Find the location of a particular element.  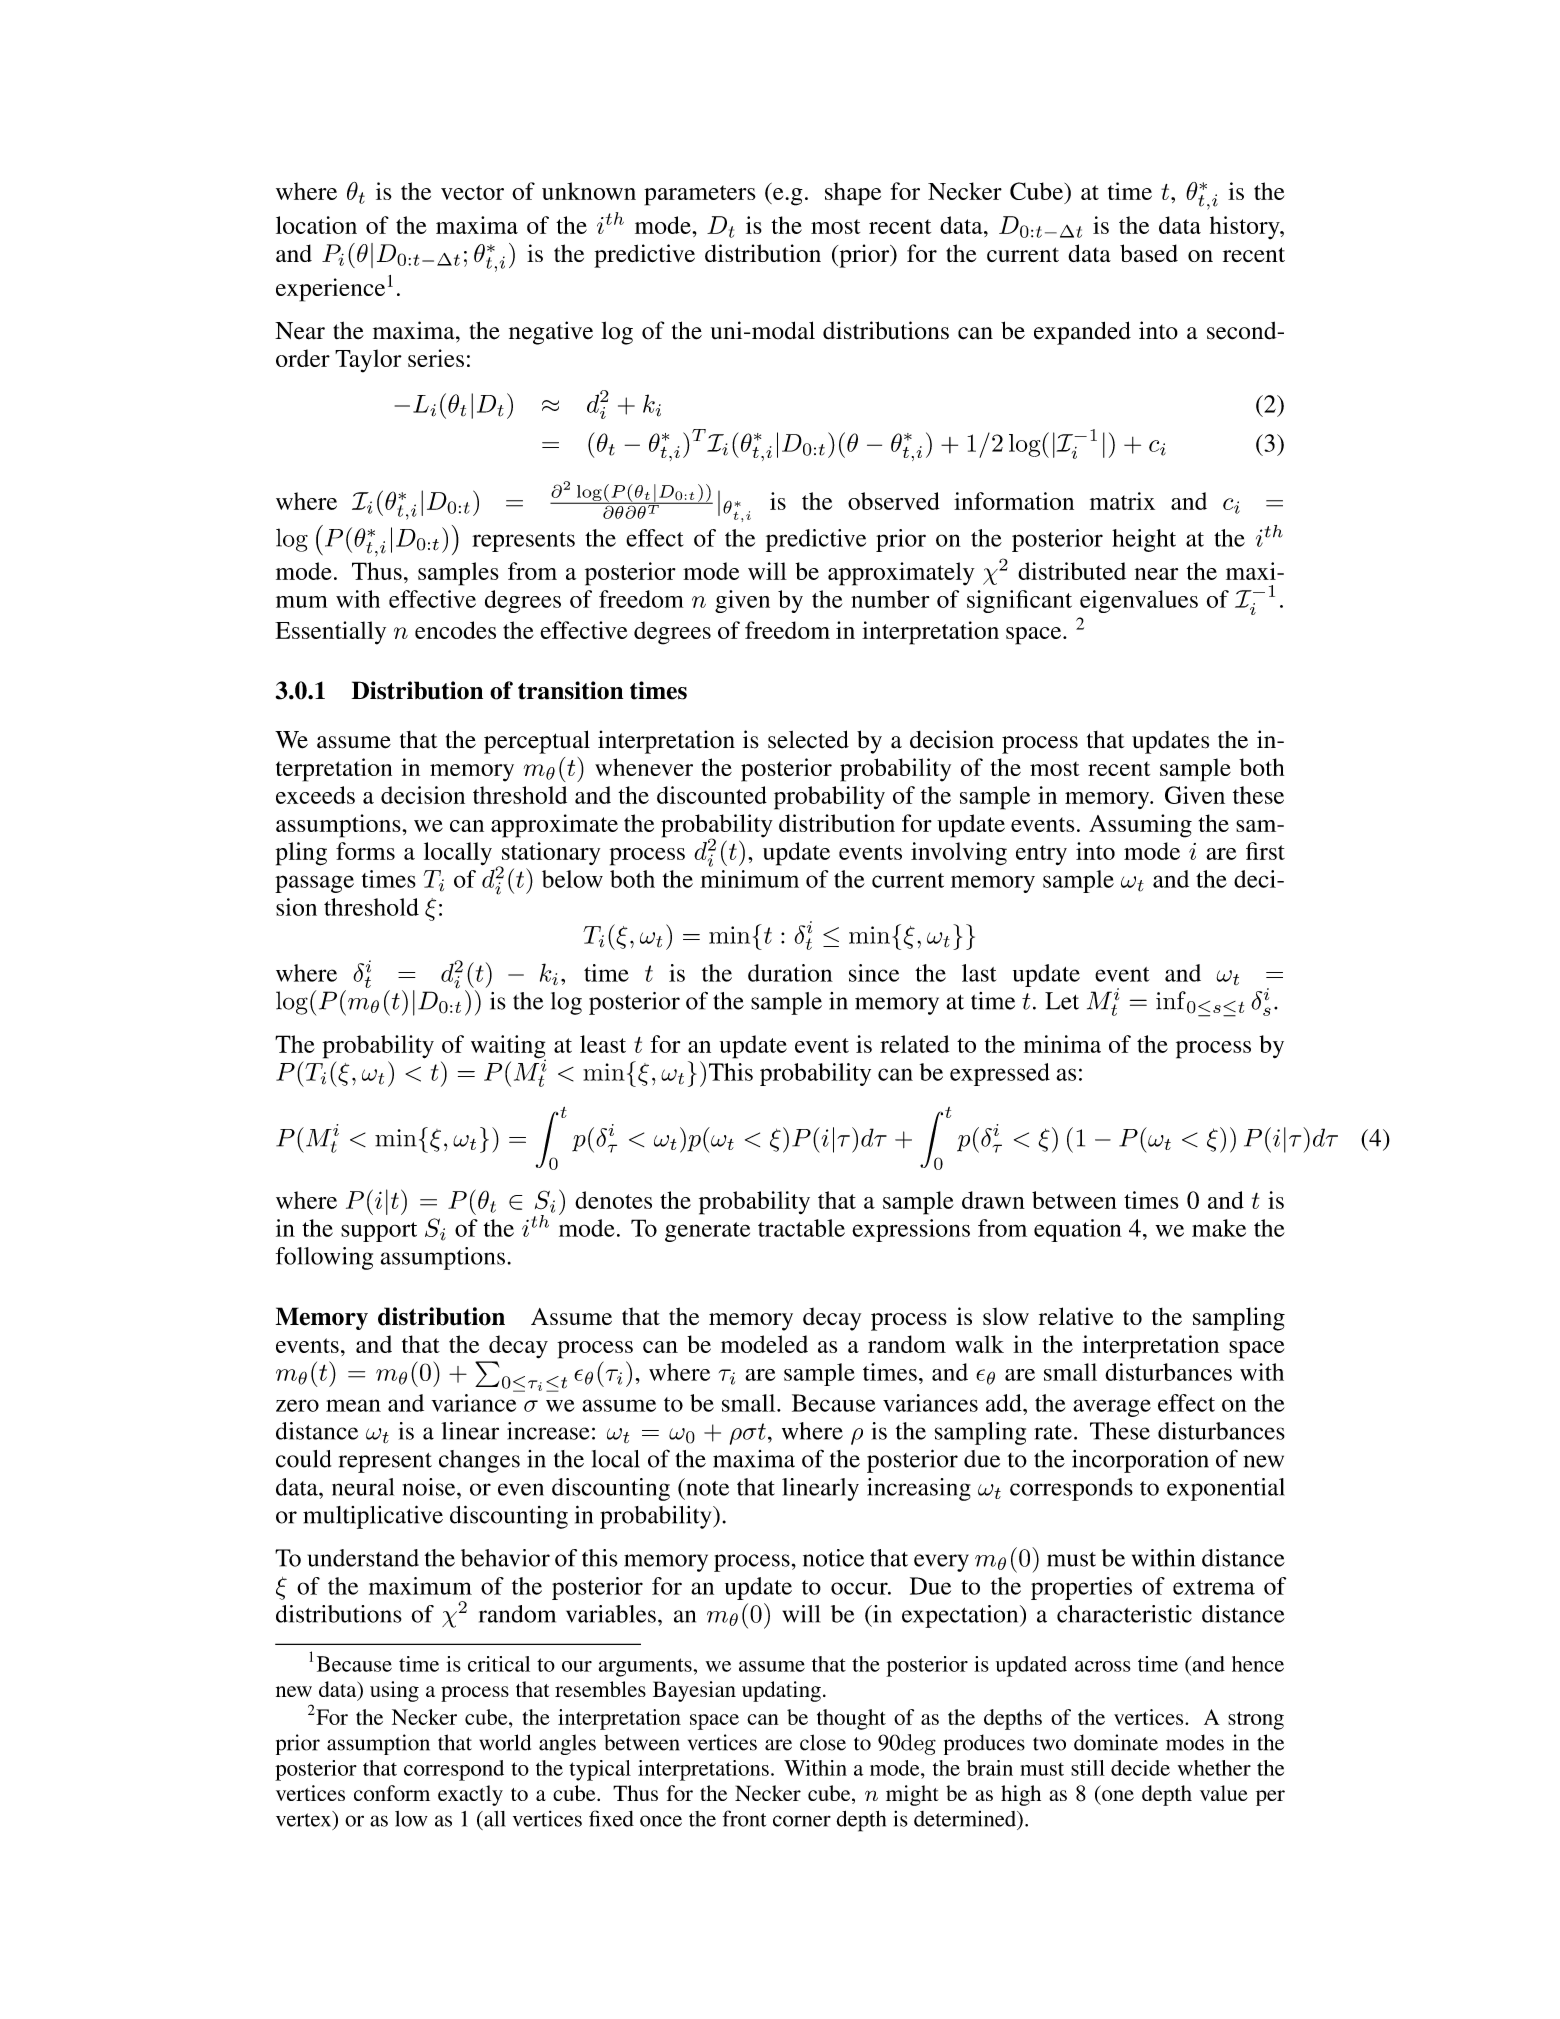

based is located at coordinates (1149, 253).
